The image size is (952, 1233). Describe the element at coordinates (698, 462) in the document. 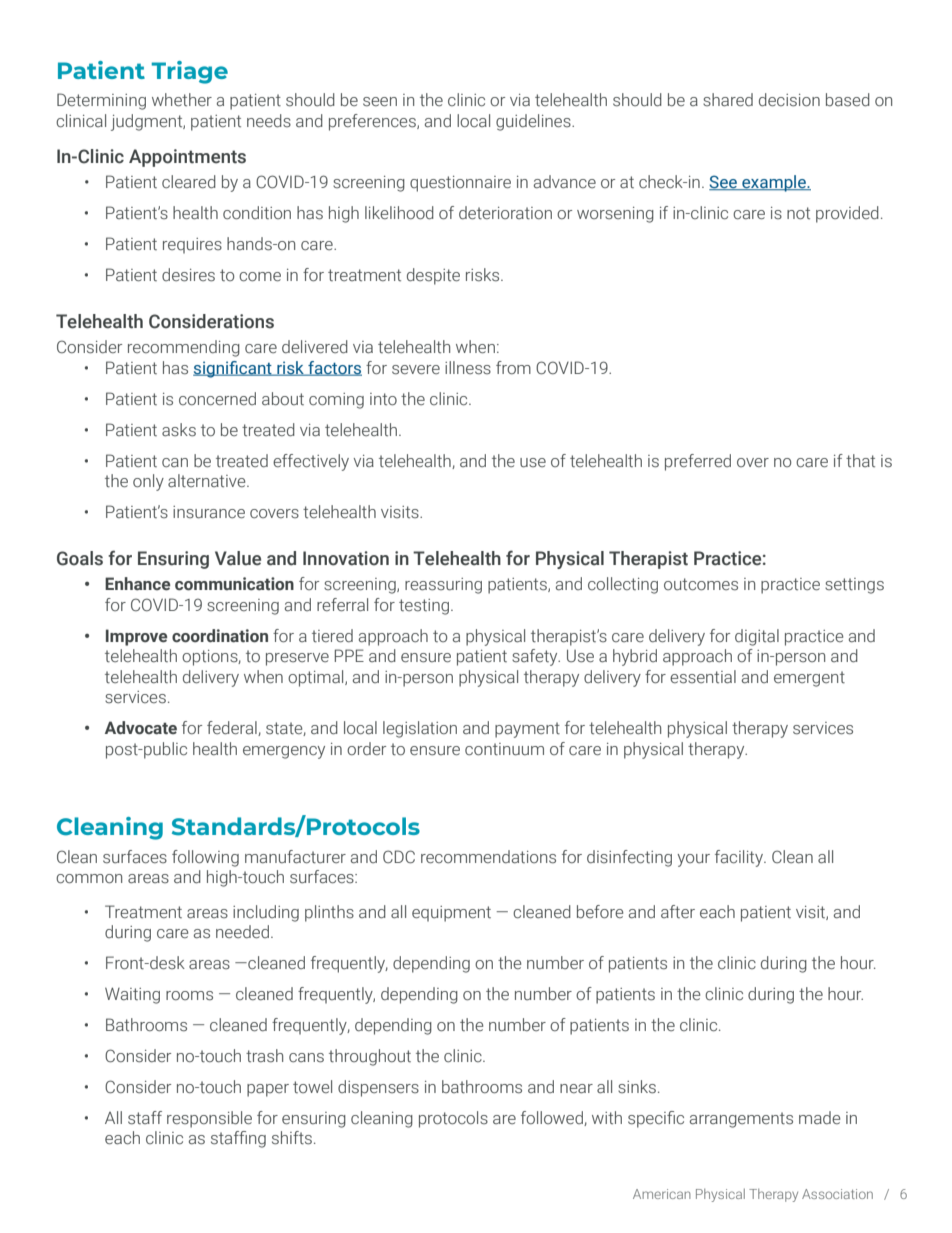

I see `preferred` at that location.
